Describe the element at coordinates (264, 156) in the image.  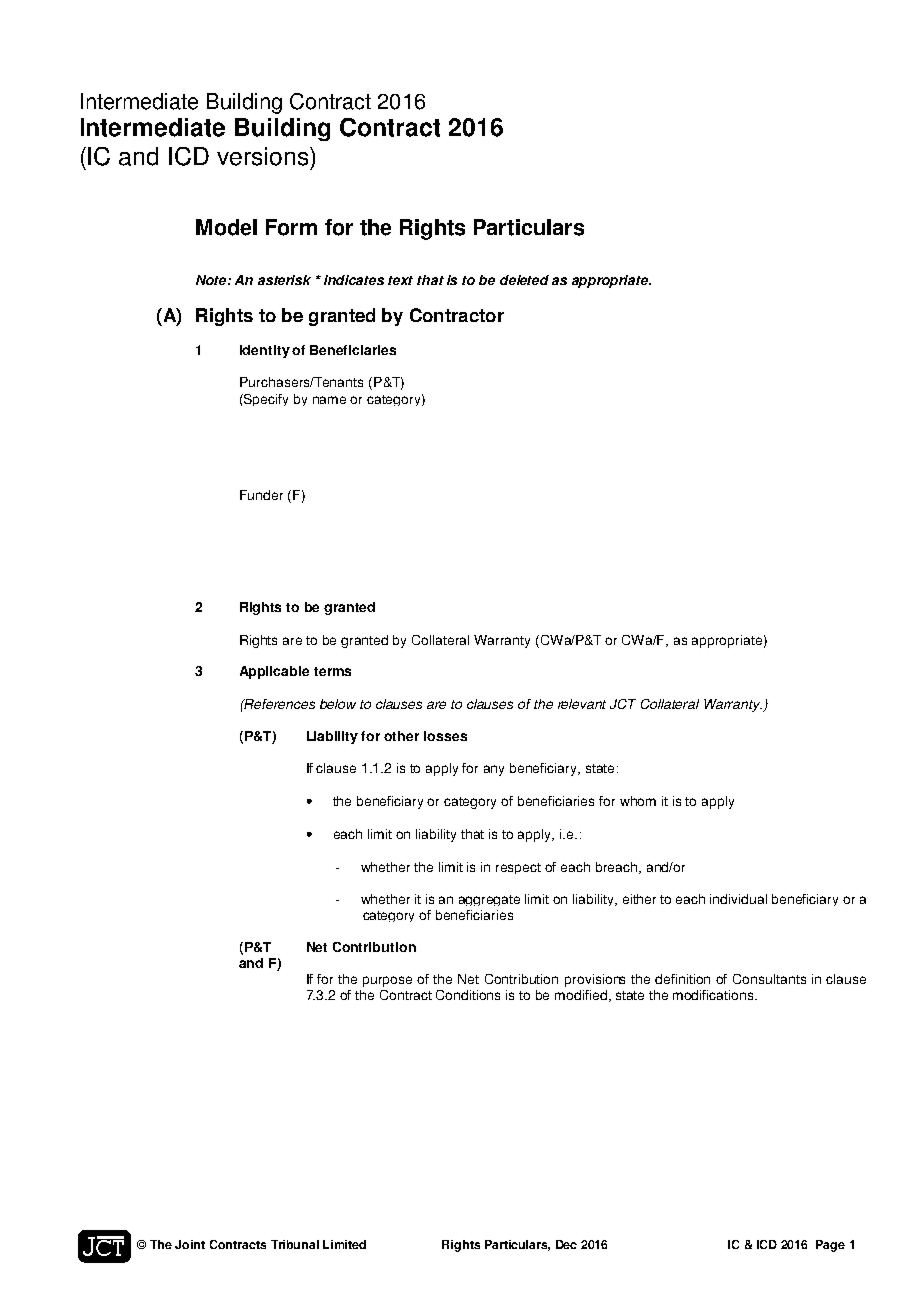
I see `versions` at that location.
